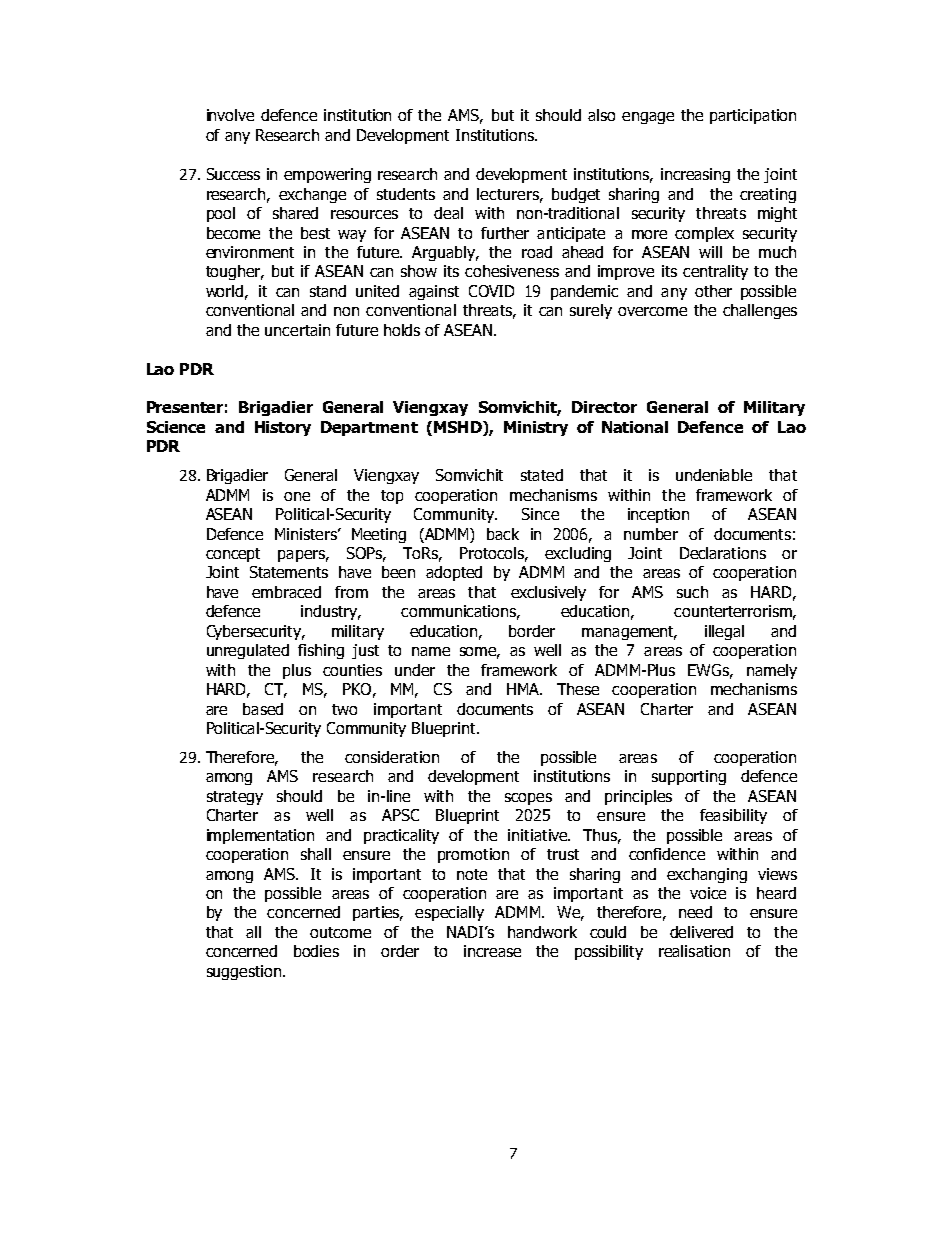 The height and width of the image is (1233, 952). I want to click on Declarations, so click(723, 553).
